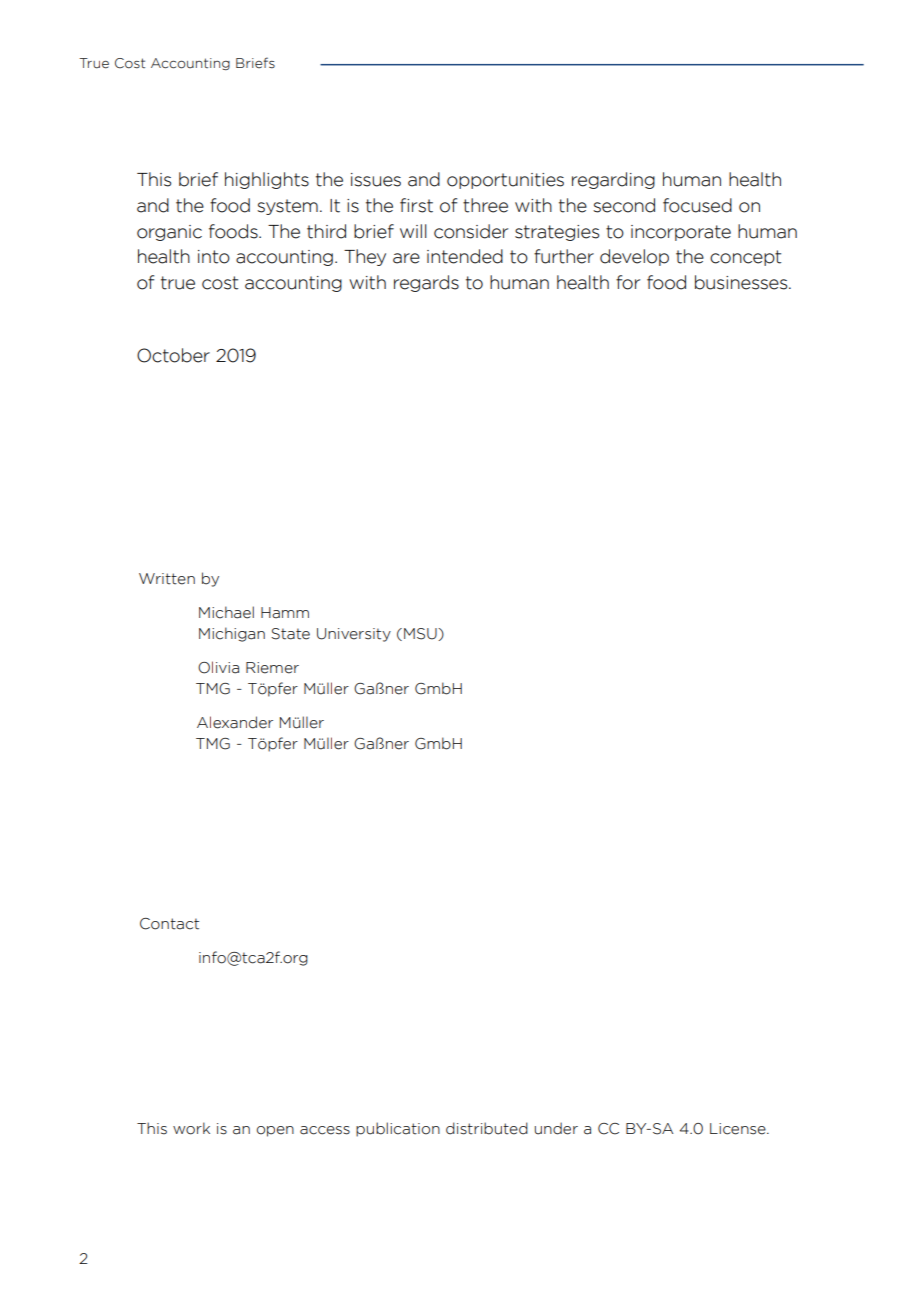 The height and width of the document is (1308, 924). What do you see at coordinates (421, 634) in the document?
I see `MSU` at bounding box center [421, 634].
